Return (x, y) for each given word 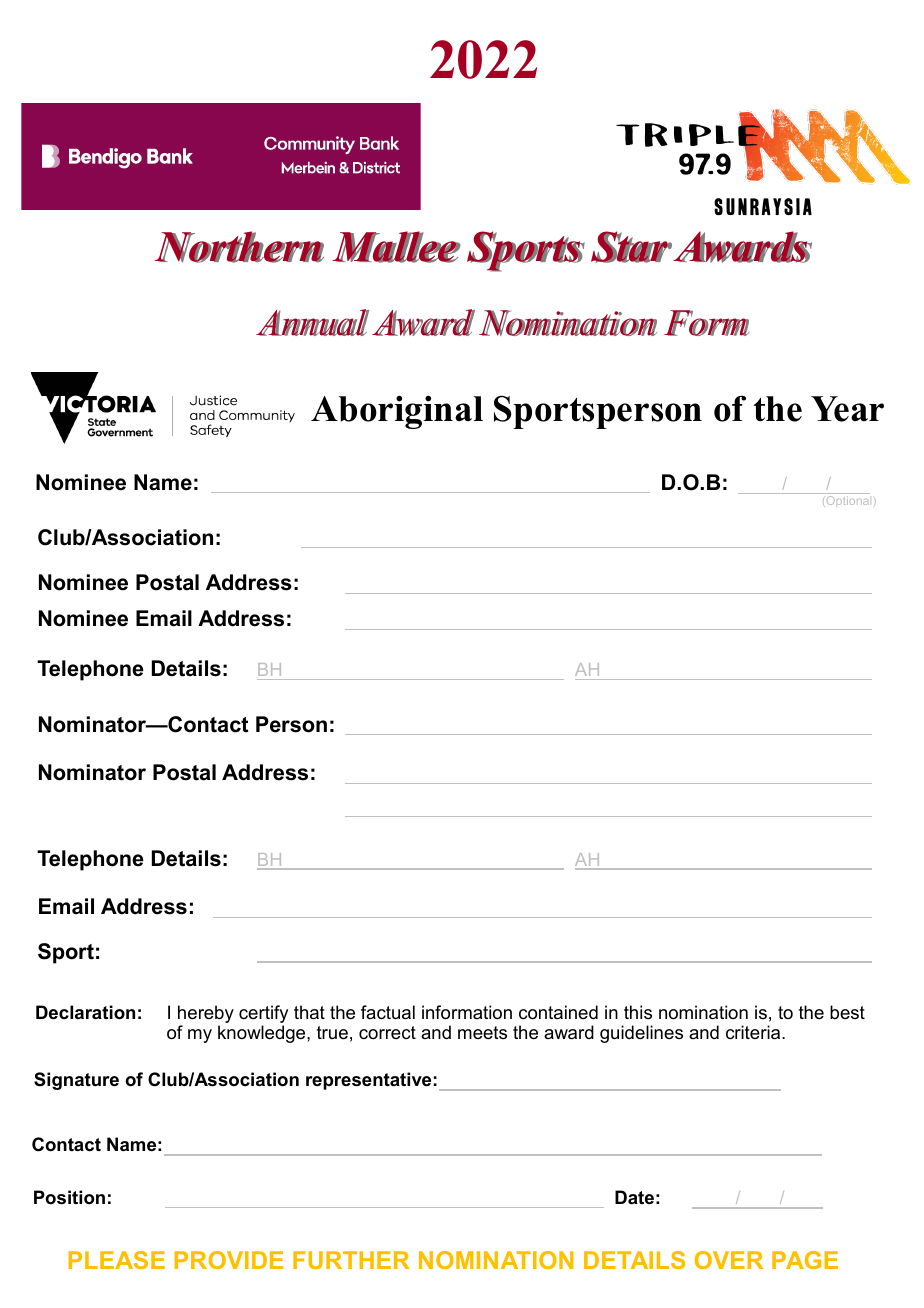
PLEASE (116, 1260)
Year (847, 409)
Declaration (85, 1012)
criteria (754, 1032)
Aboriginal (397, 412)
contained (558, 1012)
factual (388, 1012)
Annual (312, 322)
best (847, 1012)
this (638, 1012)
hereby (206, 1015)
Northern (239, 247)
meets (482, 1032)
